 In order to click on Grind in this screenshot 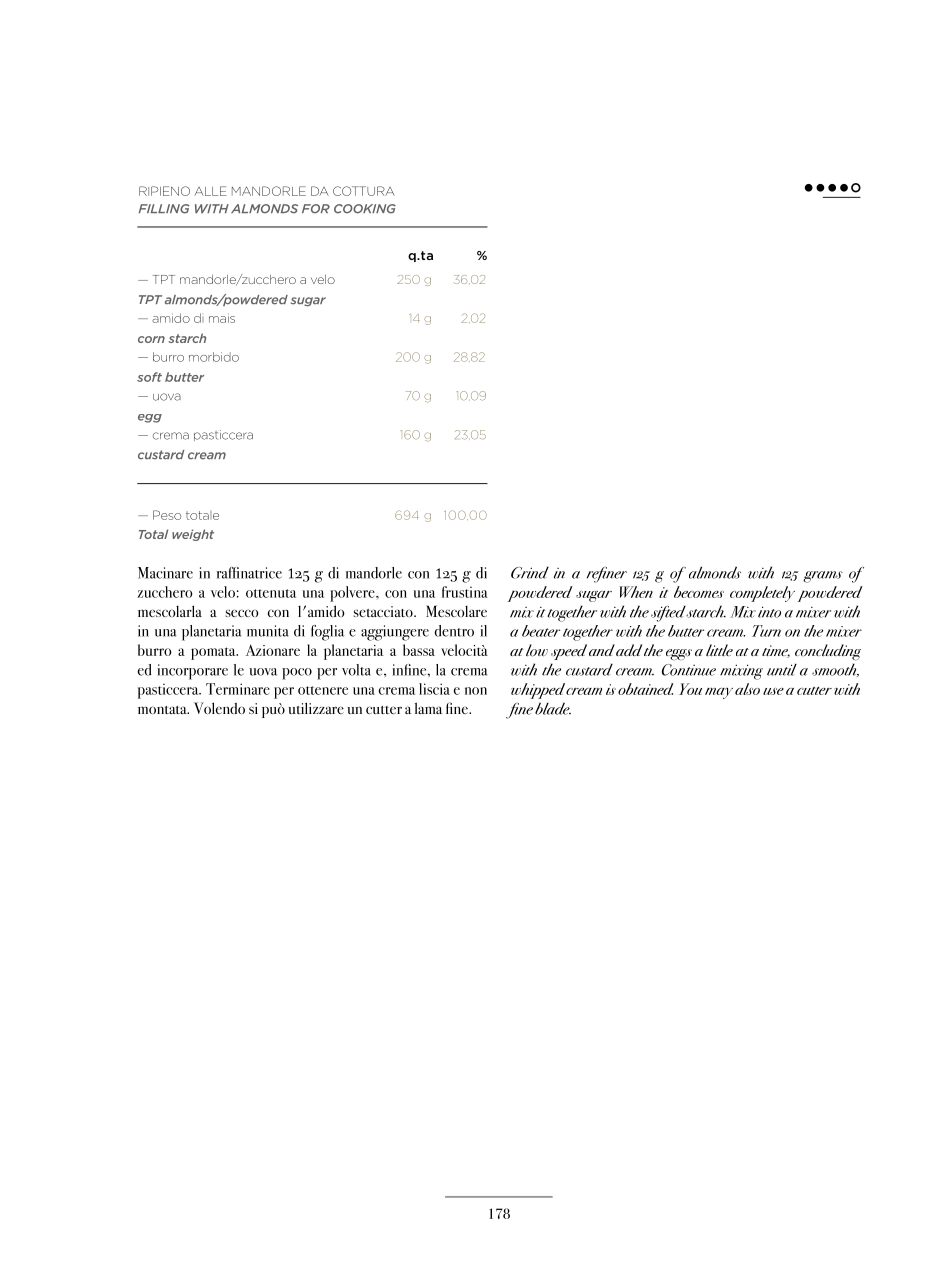, I will do `click(530, 573)`.
